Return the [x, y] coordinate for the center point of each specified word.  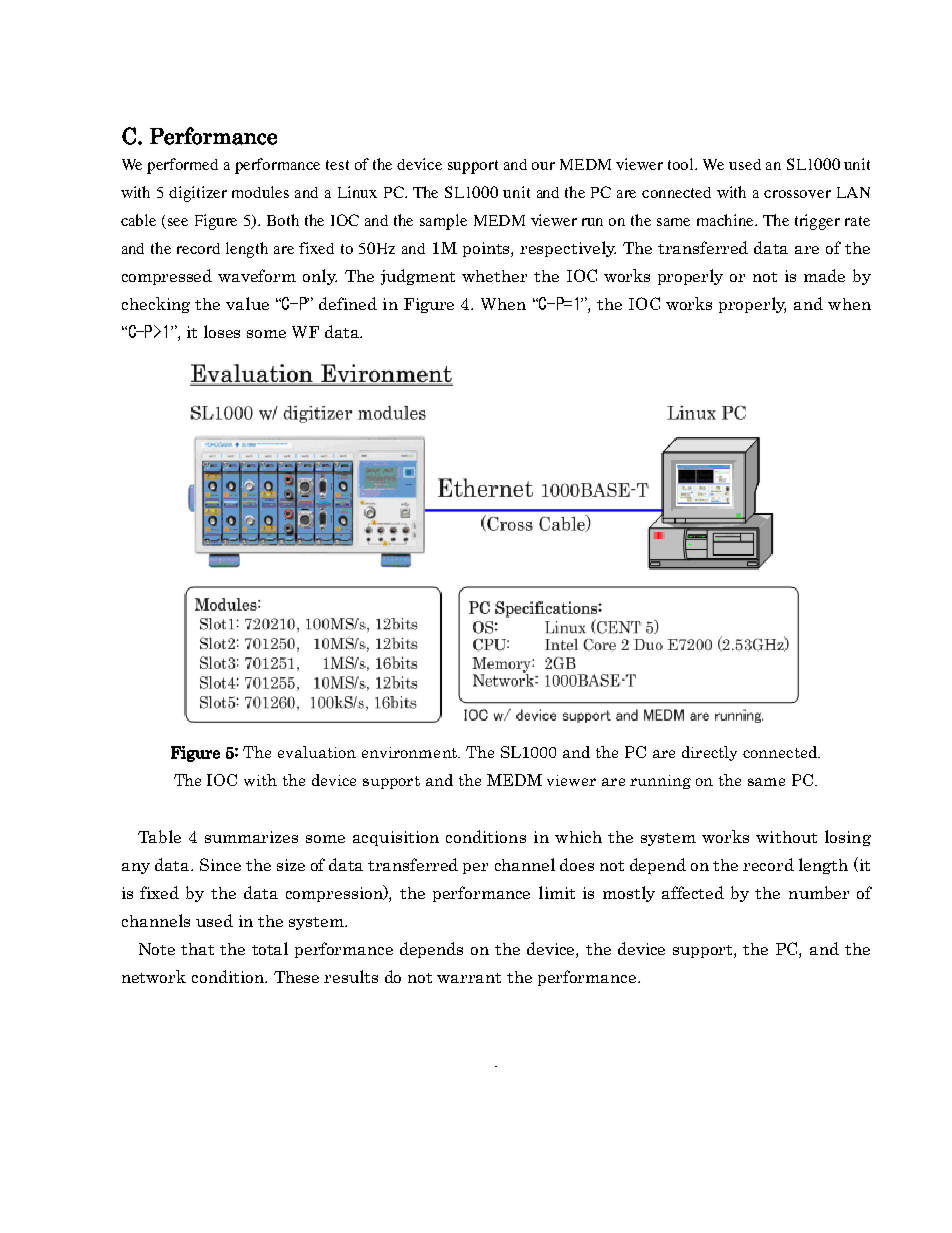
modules [260, 192]
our [543, 166]
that [197, 949]
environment [411, 752]
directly [709, 753]
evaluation [317, 752]
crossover [797, 194]
